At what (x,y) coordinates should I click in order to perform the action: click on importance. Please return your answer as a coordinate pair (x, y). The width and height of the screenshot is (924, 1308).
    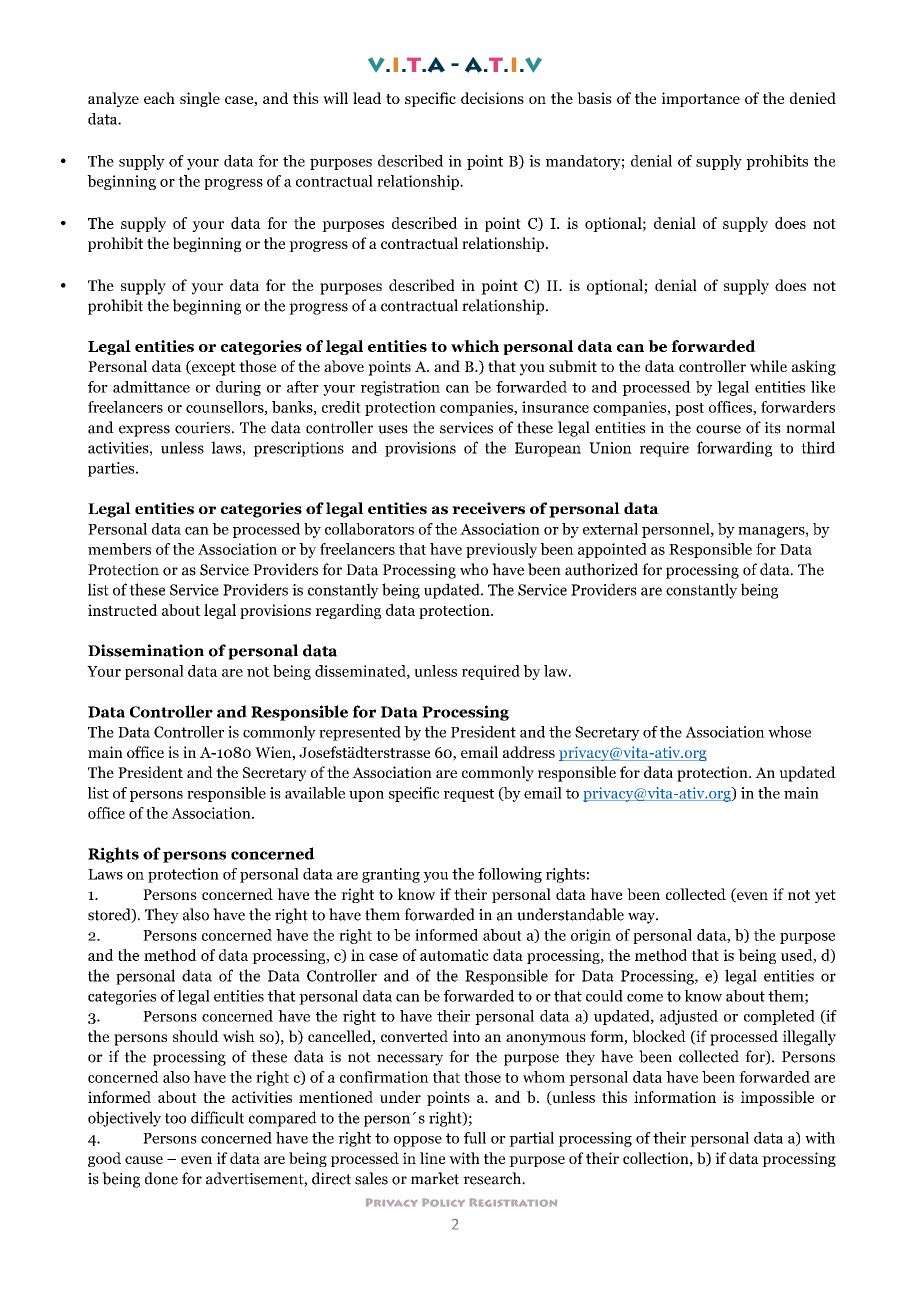
    Looking at the image, I should click on (700, 99).
